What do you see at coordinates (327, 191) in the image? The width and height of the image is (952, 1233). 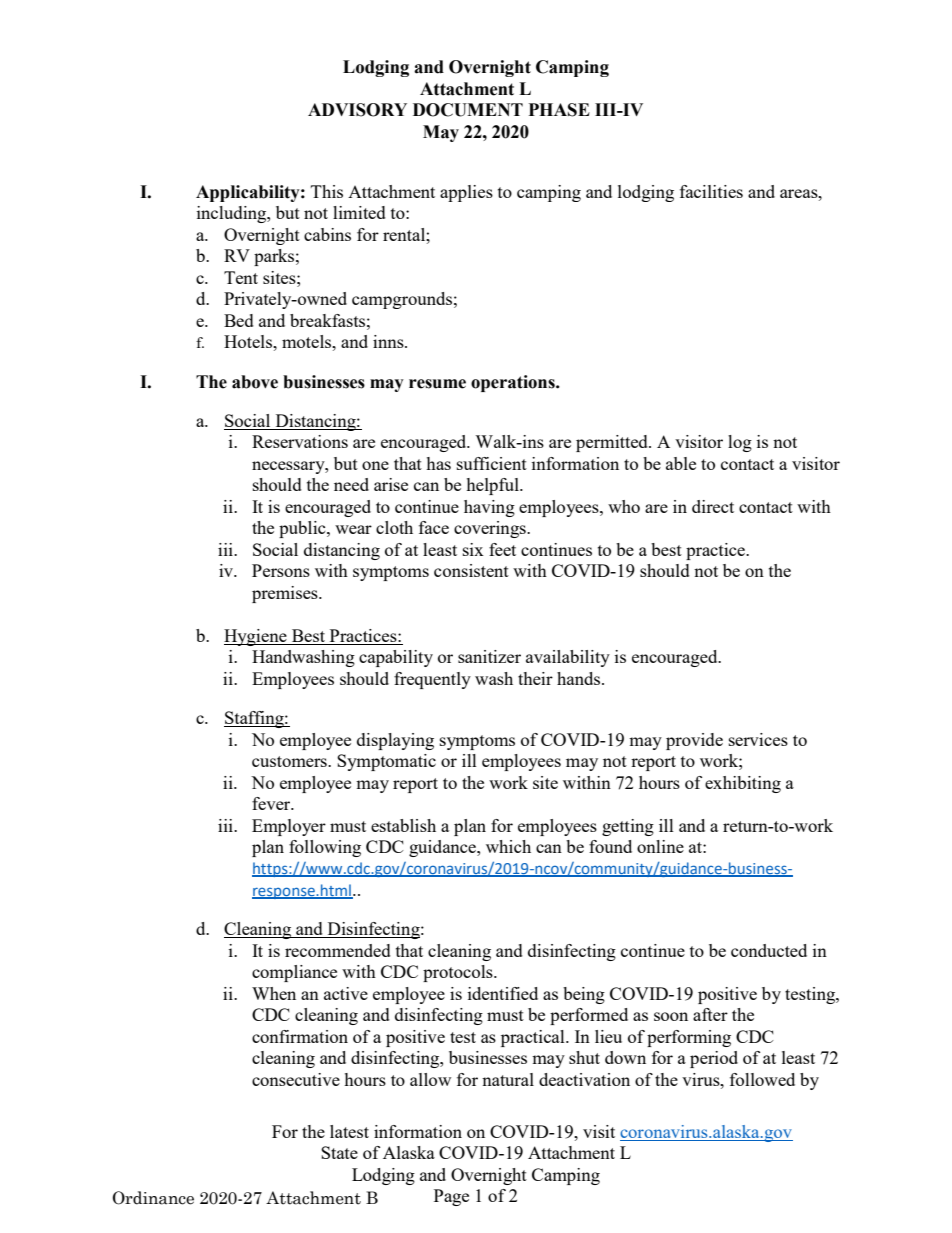 I see `This` at bounding box center [327, 191].
